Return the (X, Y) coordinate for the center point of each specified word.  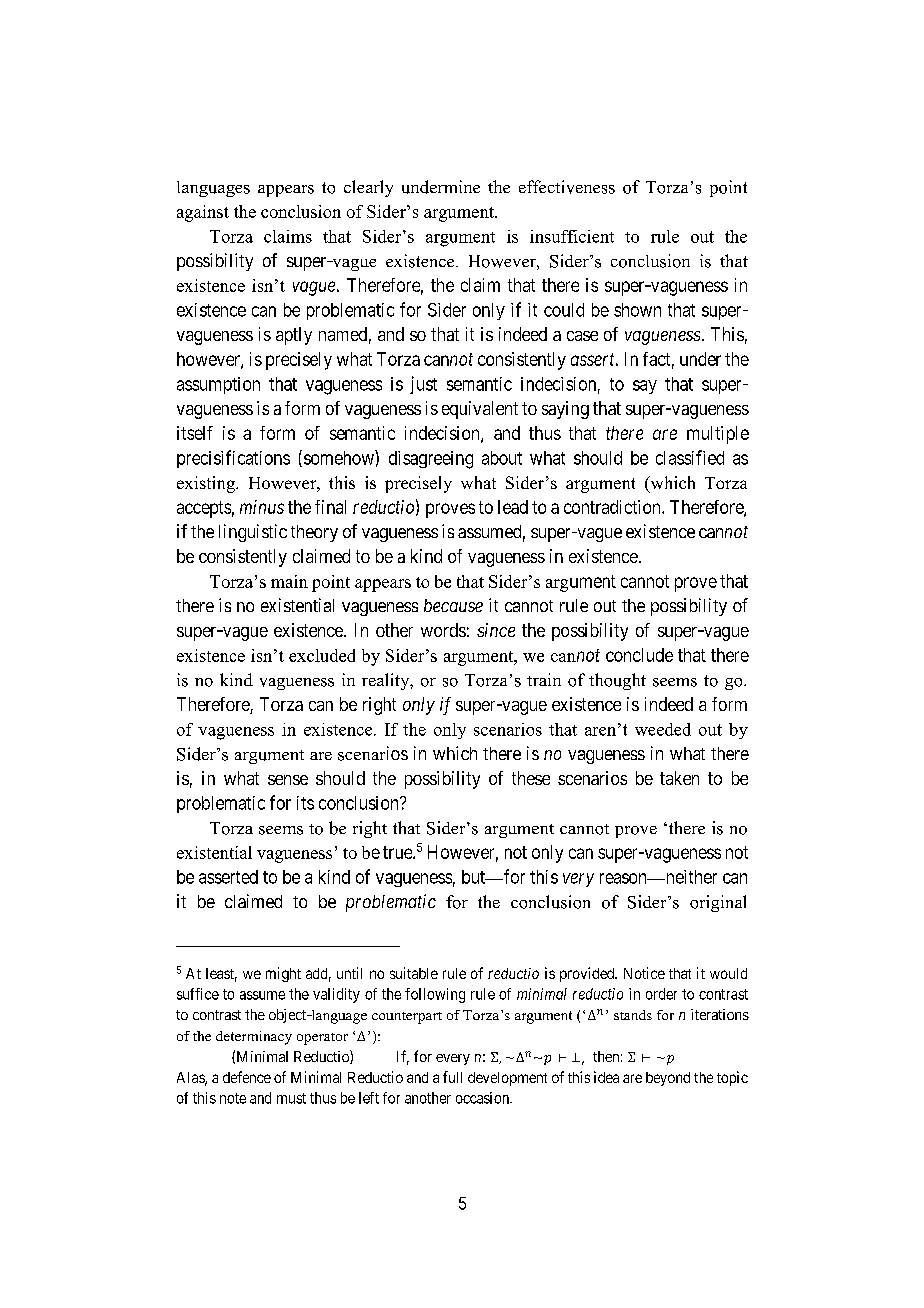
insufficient (572, 236)
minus (262, 507)
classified (690, 457)
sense (288, 780)
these (531, 778)
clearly (368, 188)
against (203, 213)
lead (513, 507)
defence (247, 1077)
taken (679, 778)
